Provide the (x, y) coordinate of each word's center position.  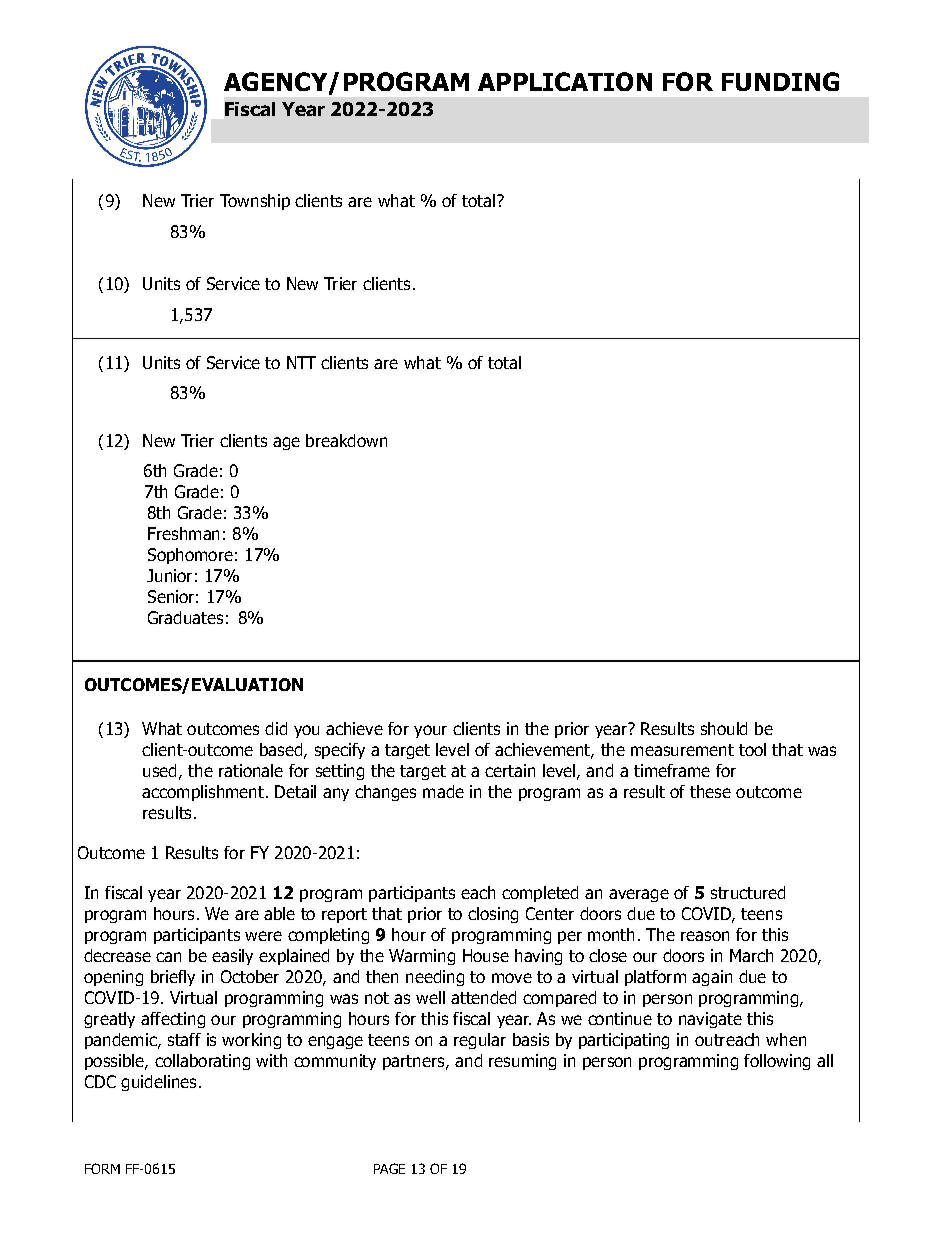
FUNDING (780, 81)
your (430, 731)
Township (255, 202)
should (724, 728)
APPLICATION (565, 81)
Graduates (185, 617)
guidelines (158, 1083)
